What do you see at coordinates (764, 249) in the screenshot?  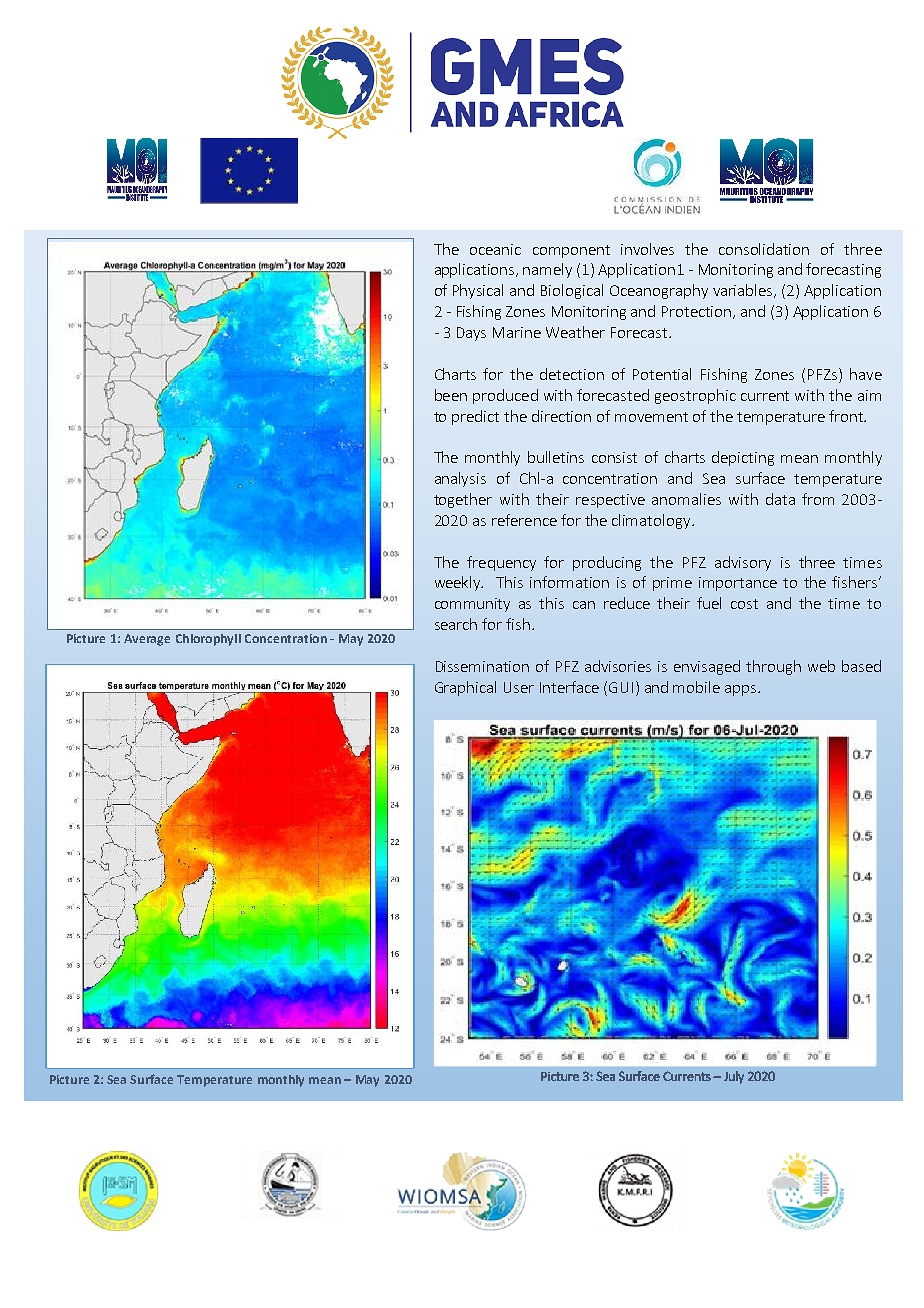 I see `consolidation` at bounding box center [764, 249].
